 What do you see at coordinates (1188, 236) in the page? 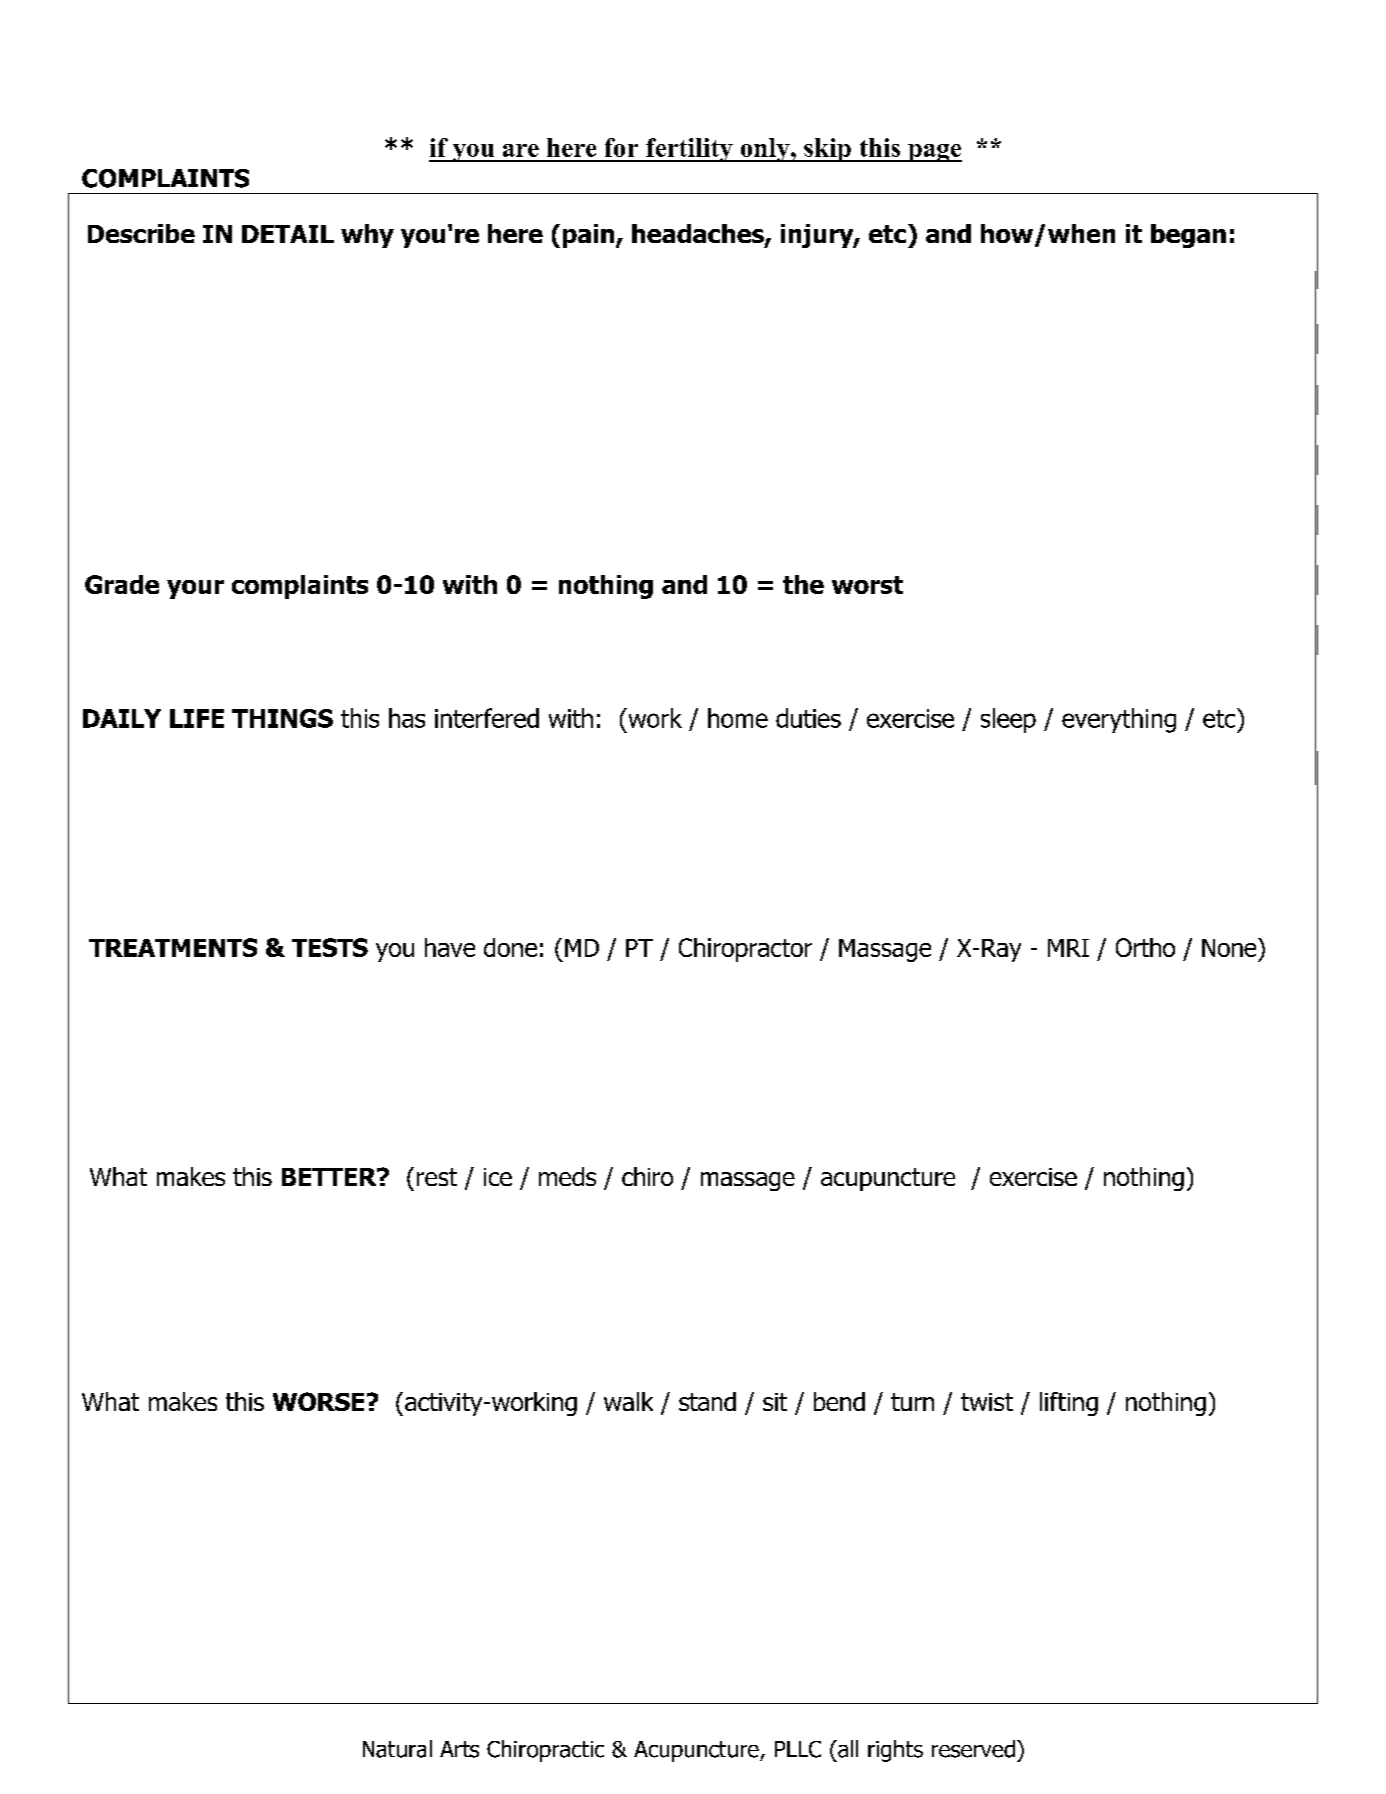
I see `began` at bounding box center [1188, 236].
